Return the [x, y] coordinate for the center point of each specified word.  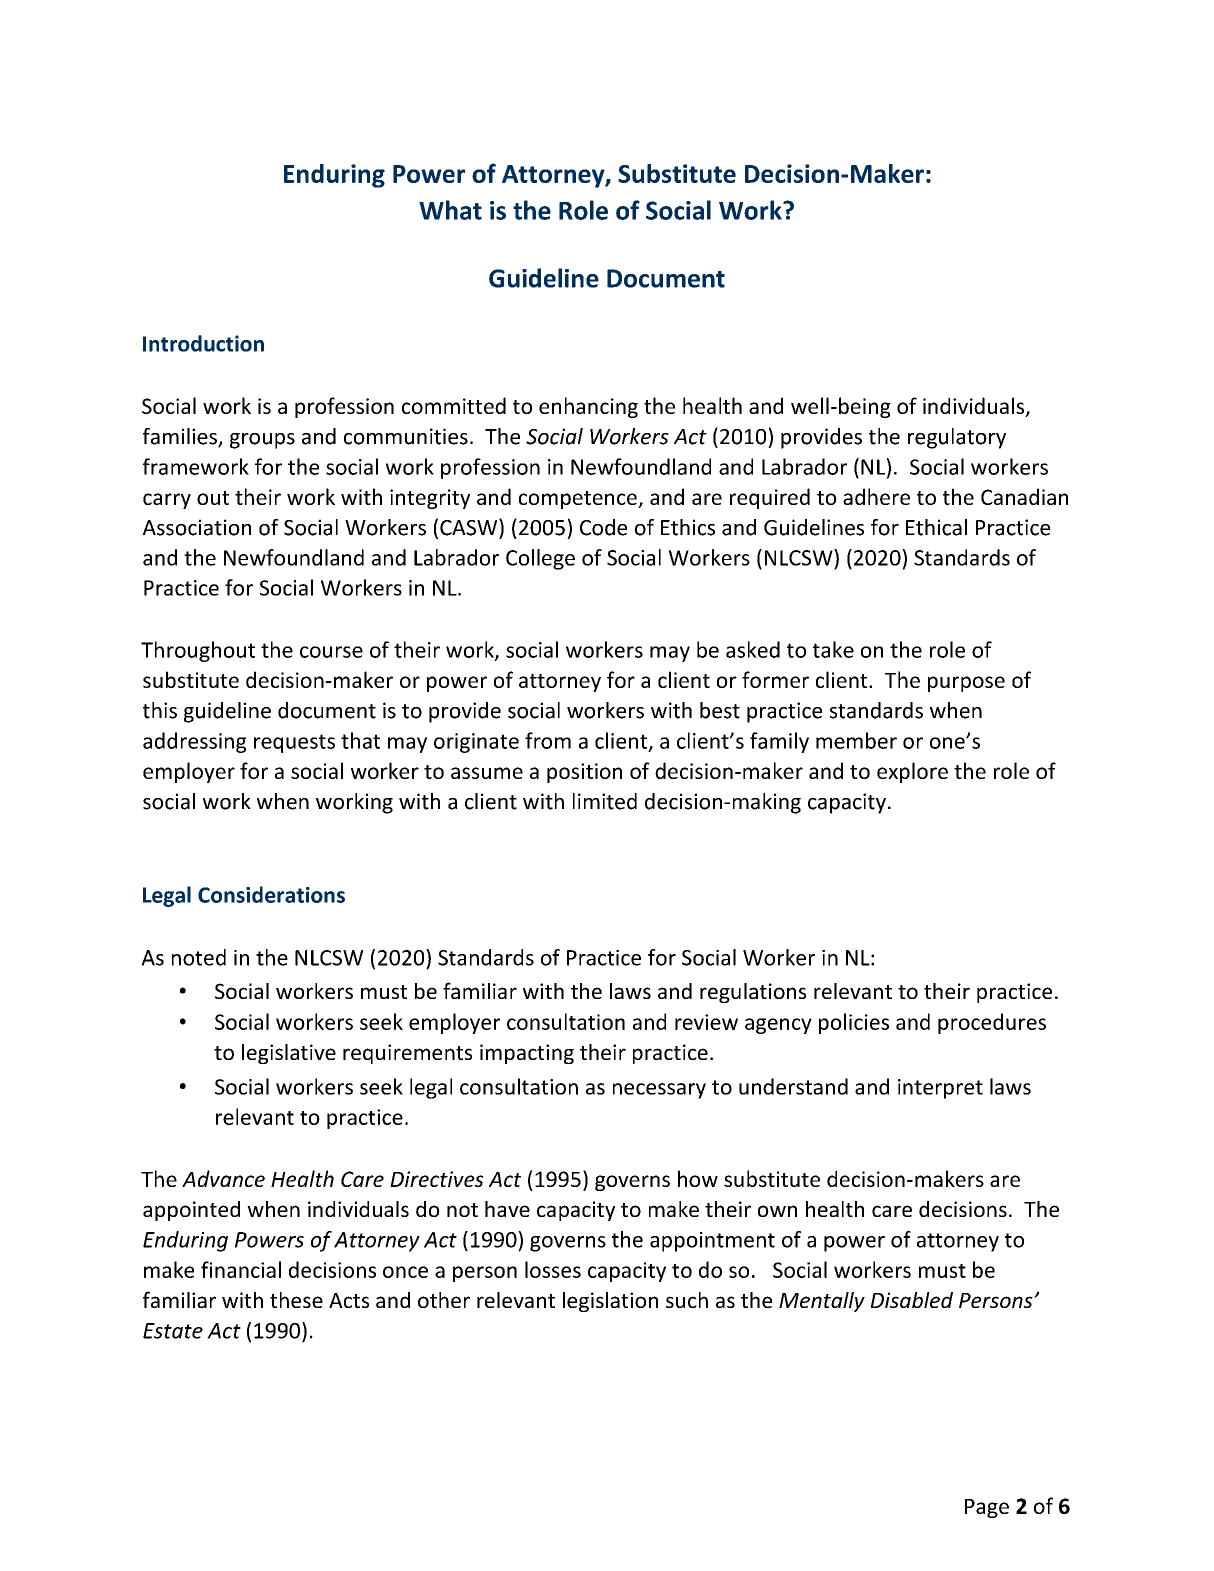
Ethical [936, 527]
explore [912, 772]
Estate [173, 1331]
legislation [610, 1302]
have [507, 1209]
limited [605, 801]
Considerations [271, 894]
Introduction [203, 343]
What [450, 210]
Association [197, 527]
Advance [223, 1178]
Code [603, 527]
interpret [940, 1089]
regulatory [957, 438]
